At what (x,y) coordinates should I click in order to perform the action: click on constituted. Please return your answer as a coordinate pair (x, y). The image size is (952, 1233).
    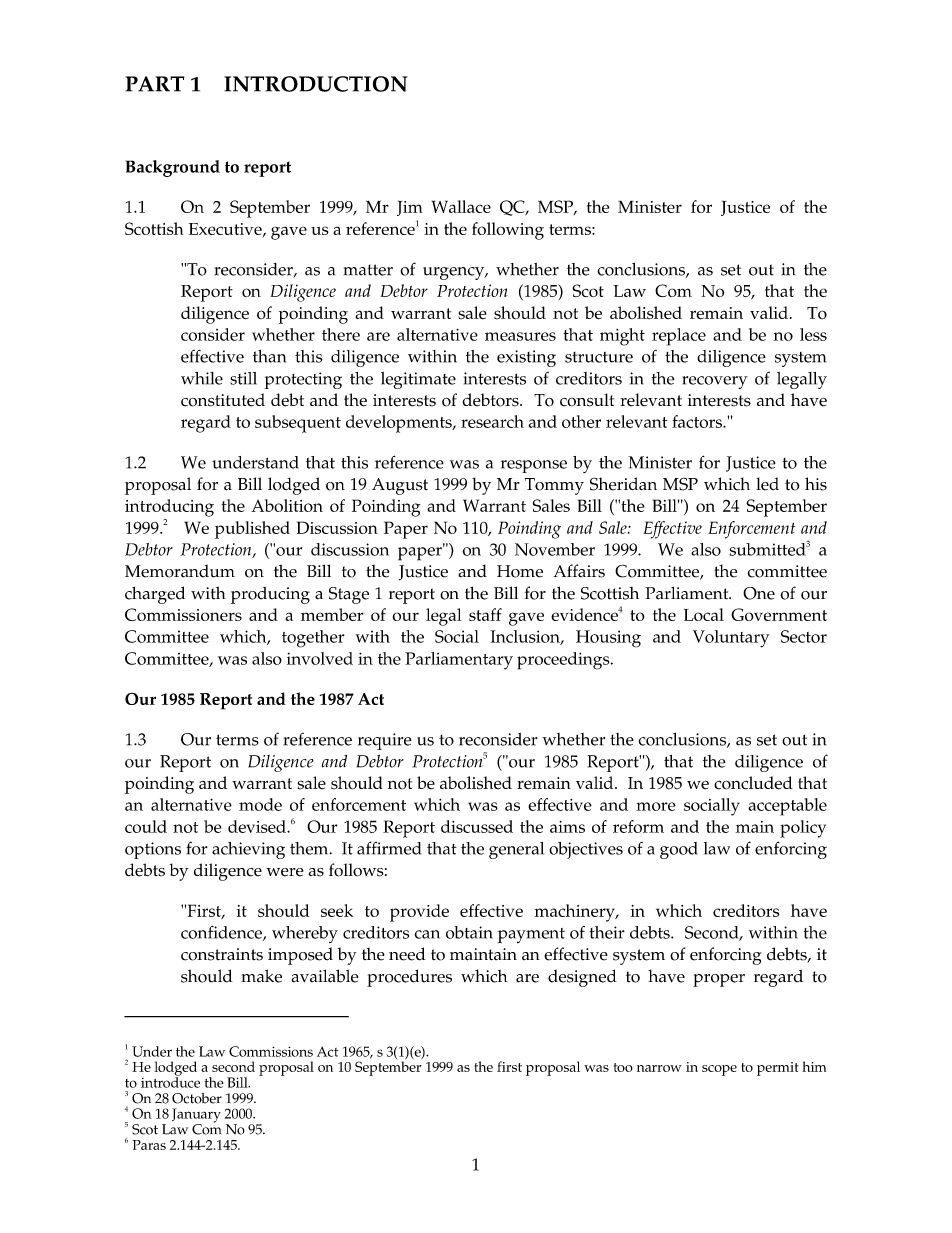
    Looking at the image, I should click on (223, 400).
